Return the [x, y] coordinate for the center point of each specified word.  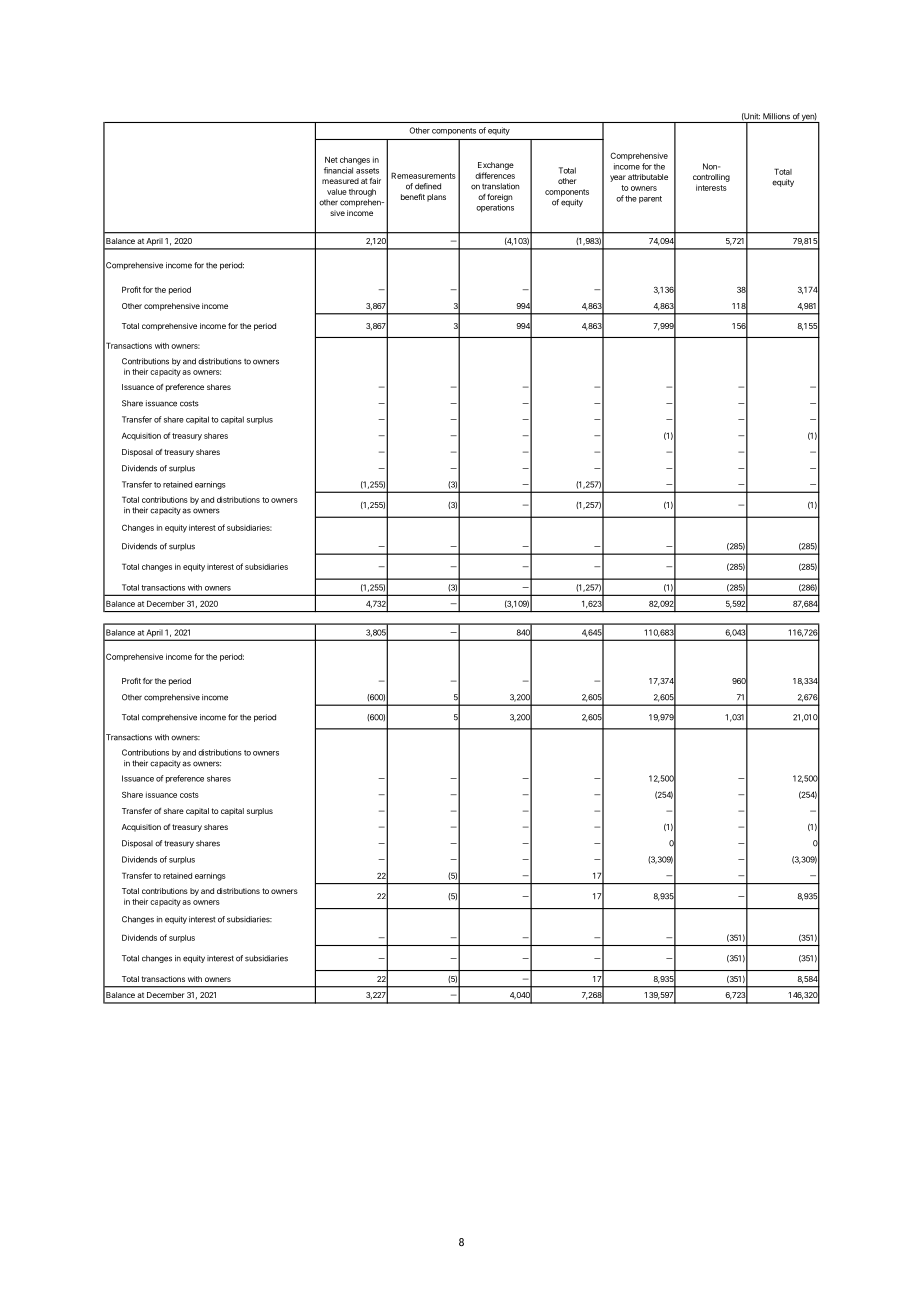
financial [338, 170]
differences [495, 175]
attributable [648, 177]
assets [367, 171]
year [618, 178]
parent [650, 199]
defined [428, 186]
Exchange [496, 166]
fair [375, 181]
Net [331, 160]
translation [501, 186]
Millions [776, 116]
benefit [413, 197]
